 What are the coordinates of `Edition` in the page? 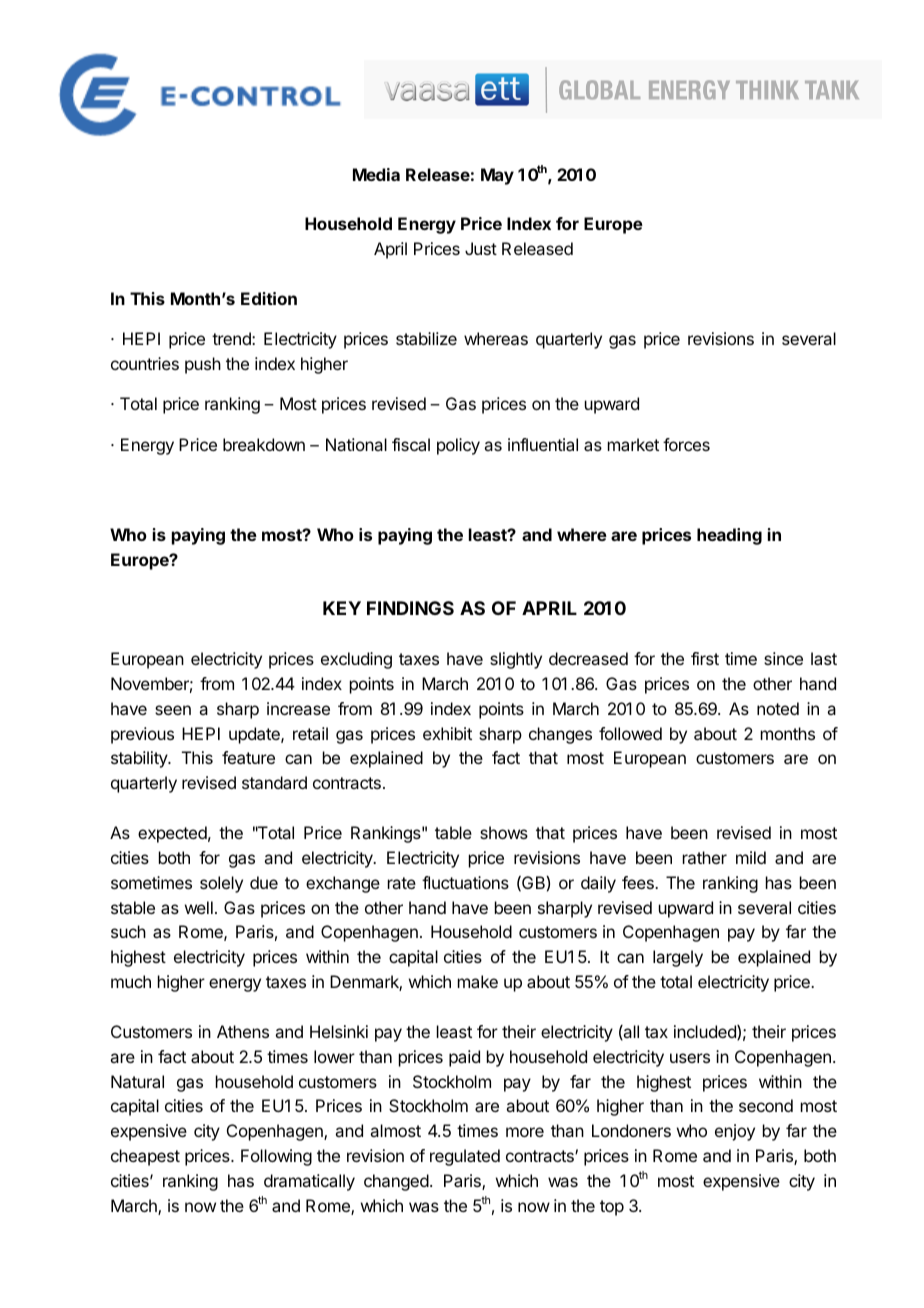 It's located at (269, 298).
